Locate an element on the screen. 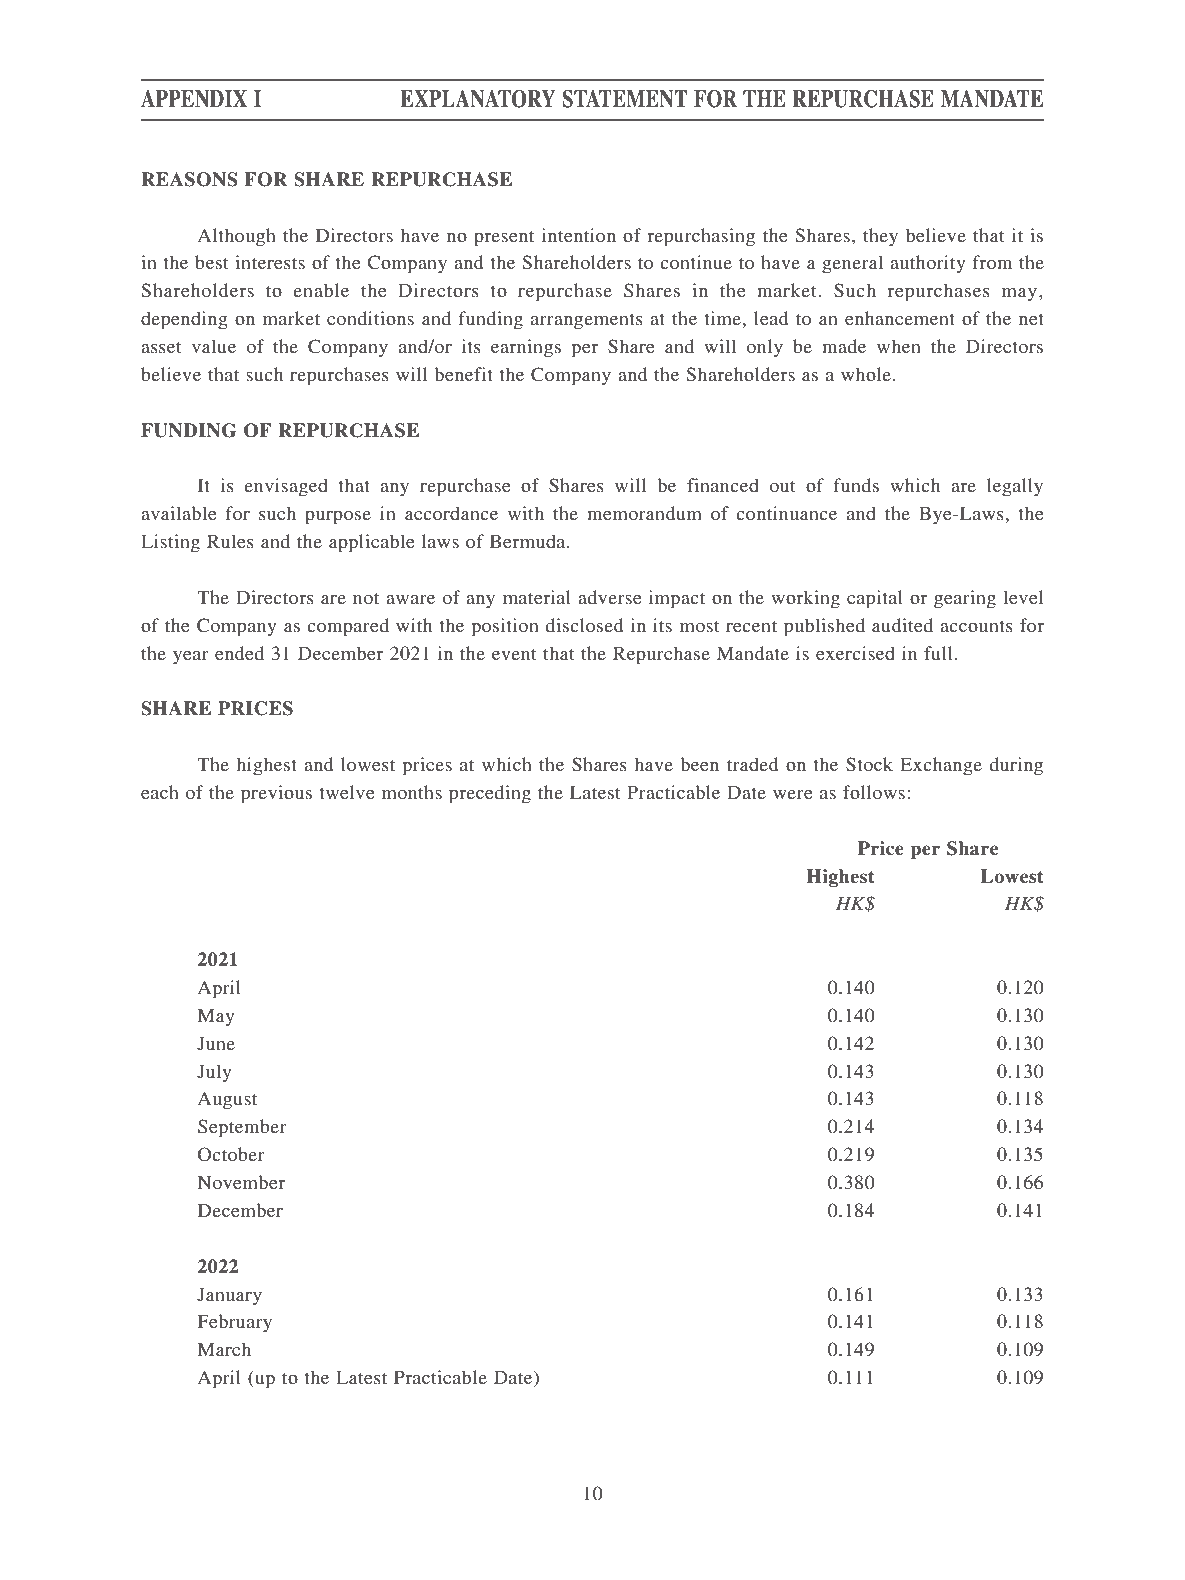  March is located at coordinates (224, 1349).
